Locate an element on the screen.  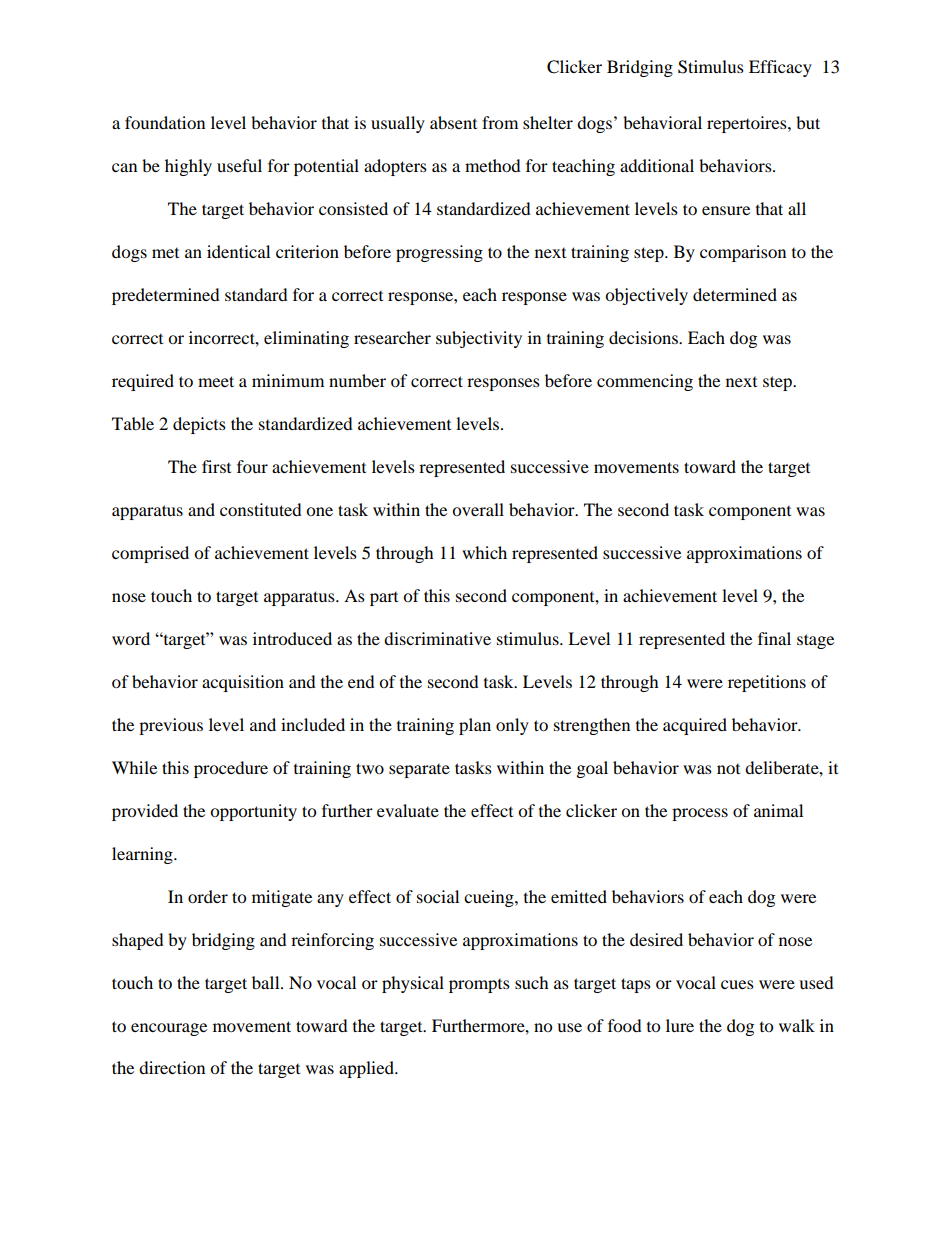
absent is located at coordinates (453, 122).
